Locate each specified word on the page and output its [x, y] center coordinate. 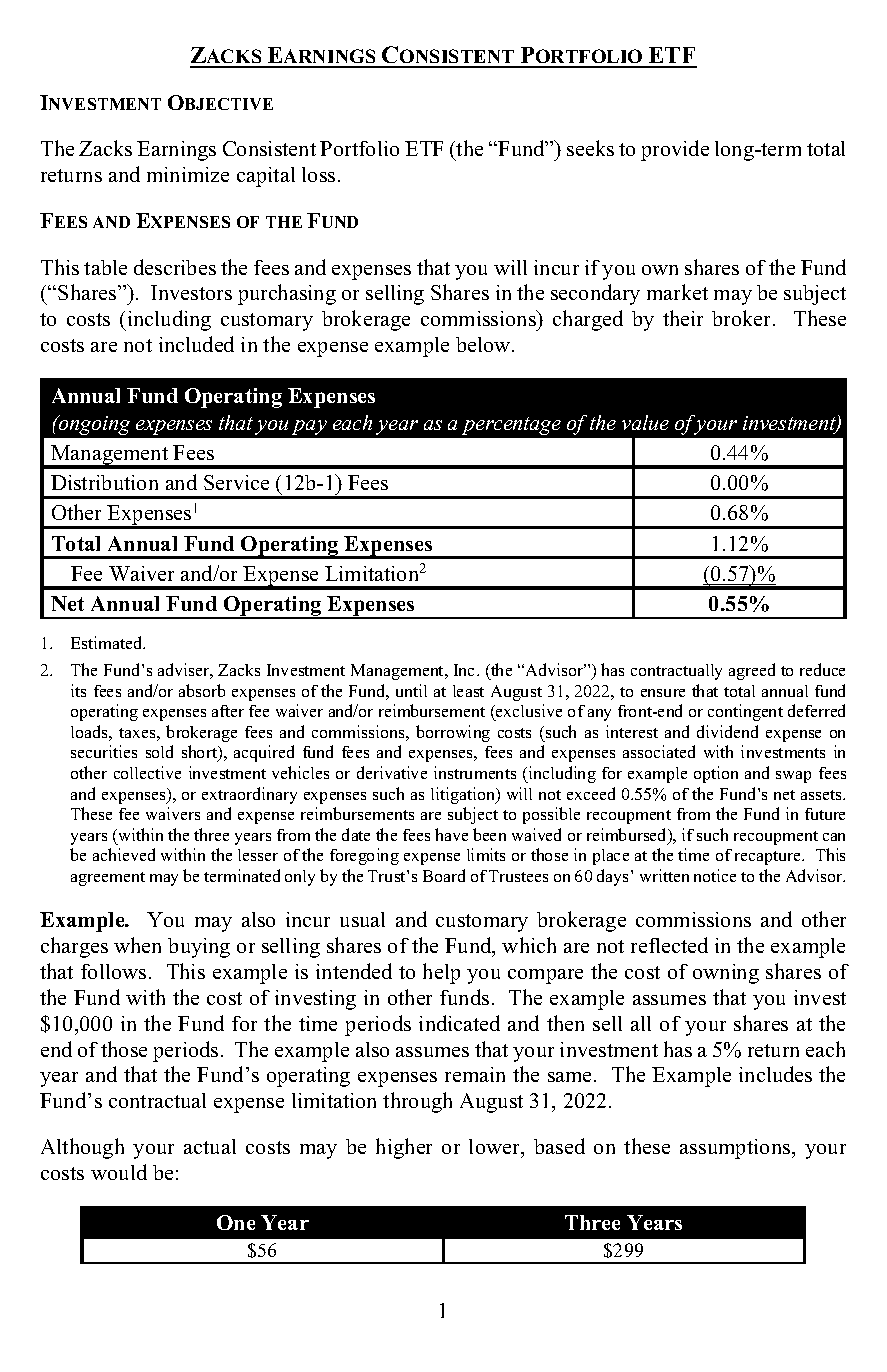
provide [675, 150]
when [137, 945]
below [484, 344]
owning [726, 974]
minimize [188, 174]
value [645, 422]
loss [318, 174]
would [119, 1172]
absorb [202, 690]
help [441, 973]
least [468, 691]
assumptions [736, 1149]
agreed [752, 671]
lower [496, 1148]
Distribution [104, 482]
